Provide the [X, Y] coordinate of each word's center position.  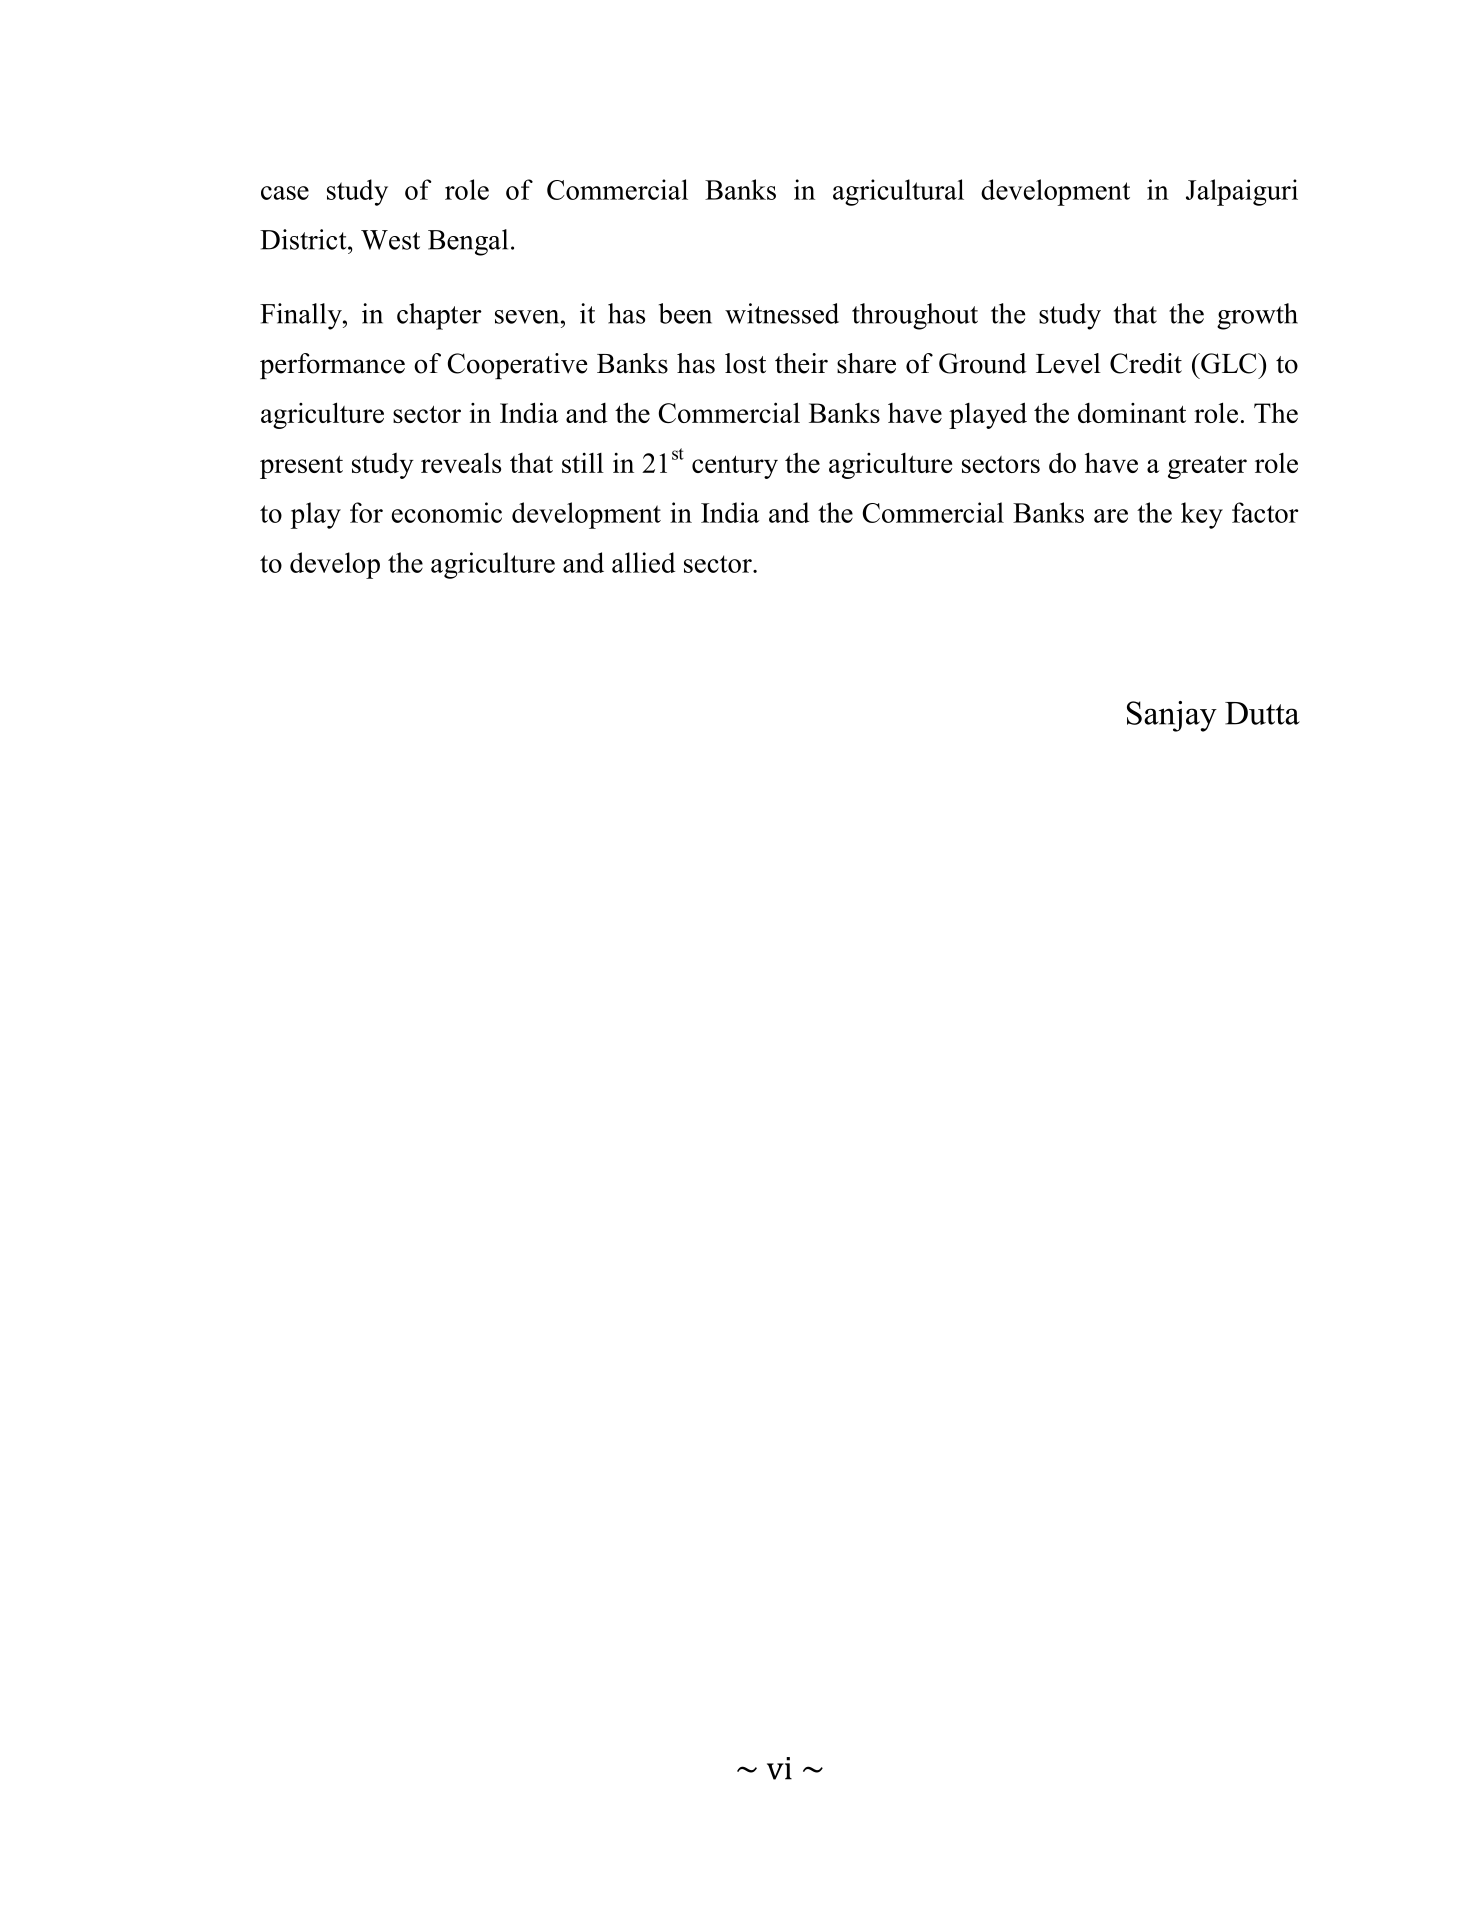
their [801, 363]
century [735, 467]
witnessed [782, 313]
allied [643, 562]
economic [447, 512]
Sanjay [1172, 716]
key [1202, 515]
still [583, 463]
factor [1265, 512]
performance [332, 366]
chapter [439, 316]
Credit [1146, 363]
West [390, 240]
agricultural [898, 192]
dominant [1132, 413]
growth [1257, 316]
